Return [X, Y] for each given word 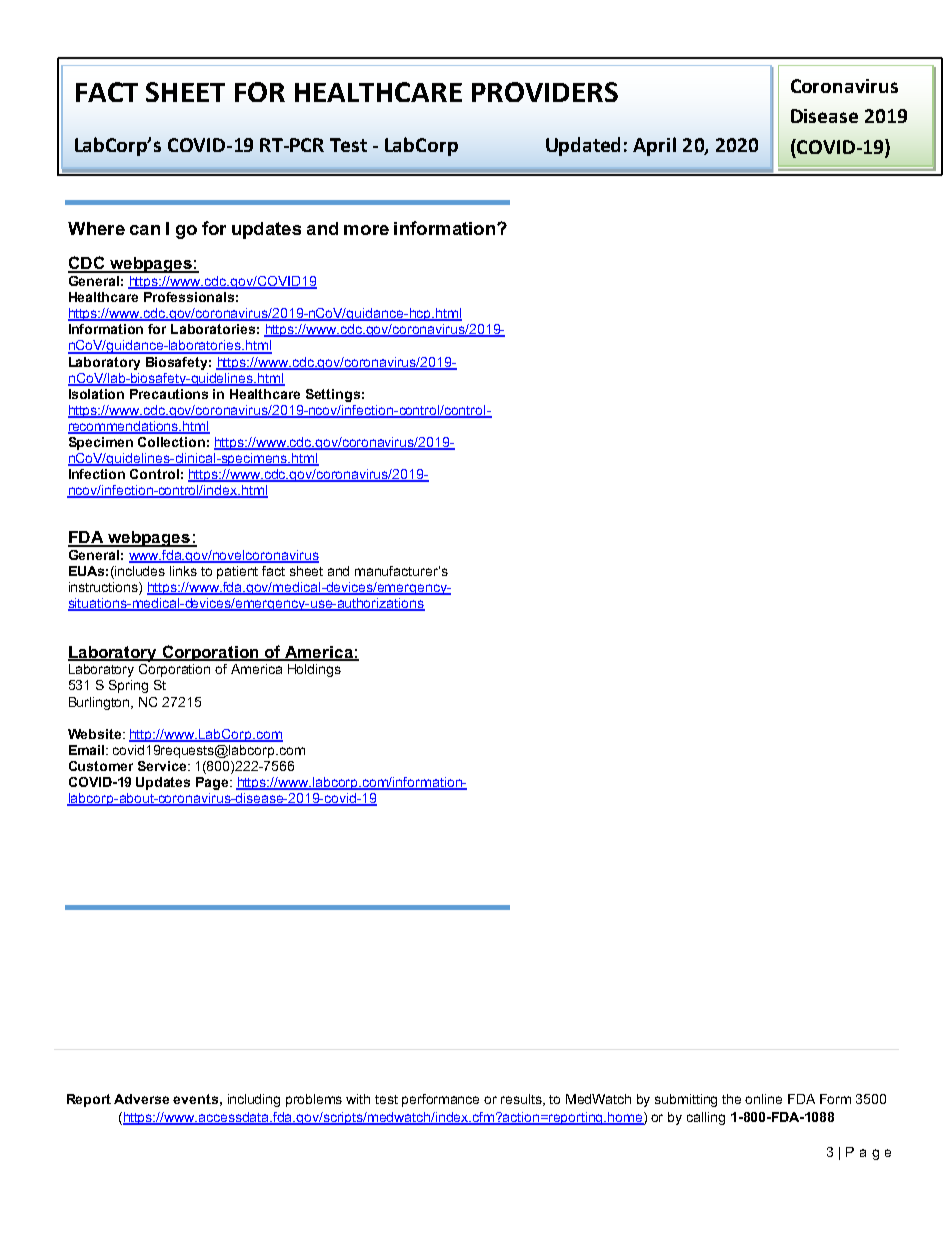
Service [163, 766]
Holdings [314, 670]
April [654, 146]
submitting [686, 1100]
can [145, 230]
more [366, 230]
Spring [128, 686]
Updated [583, 146]
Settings [333, 395]
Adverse [141, 1099]
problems [314, 1100]
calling [706, 1118]
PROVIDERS [545, 92]
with [358, 1099]
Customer [101, 766]
